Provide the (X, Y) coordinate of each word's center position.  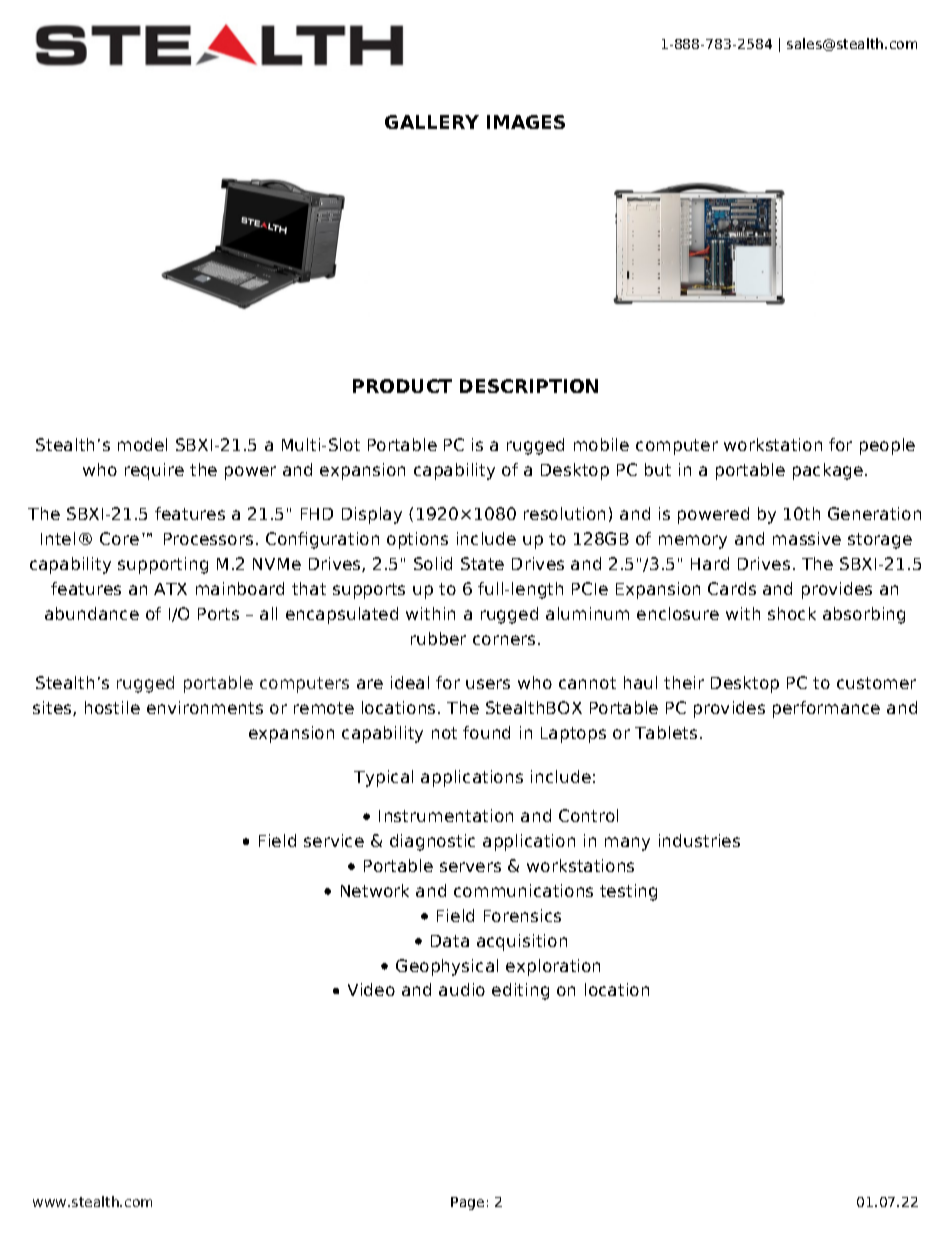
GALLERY (432, 122)
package (829, 471)
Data (450, 941)
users (488, 684)
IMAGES (526, 122)
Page (467, 1203)
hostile (112, 707)
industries (699, 840)
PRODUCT (402, 386)
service (334, 840)
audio (462, 989)
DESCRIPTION (529, 386)
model (142, 444)
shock (792, 613)
